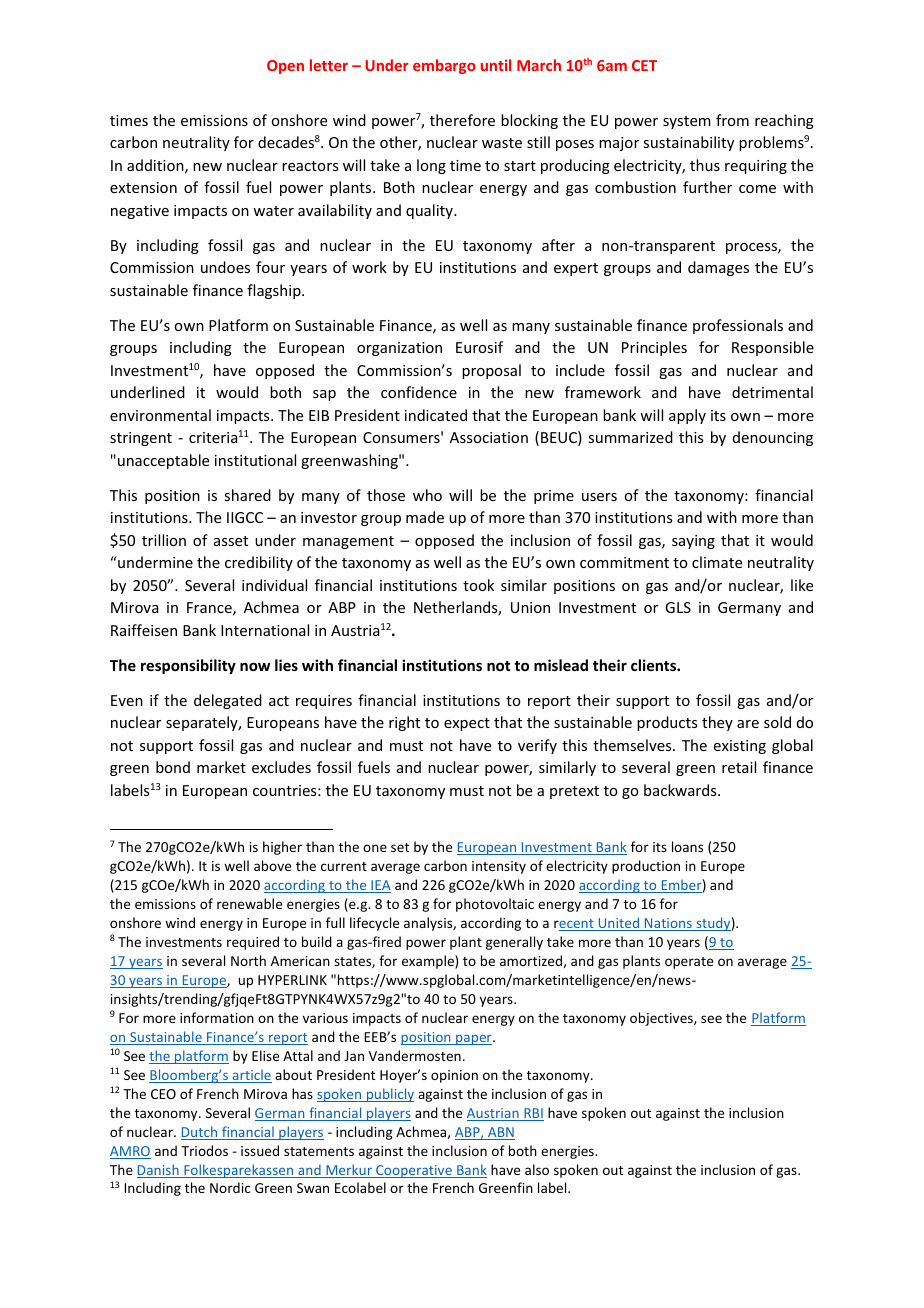 Image resolution: width=924 pixels, height=1308 pixels. What do you see at coordinates (678, 607) in the image?
I see `GLS` at bounding box center [678, 607].
